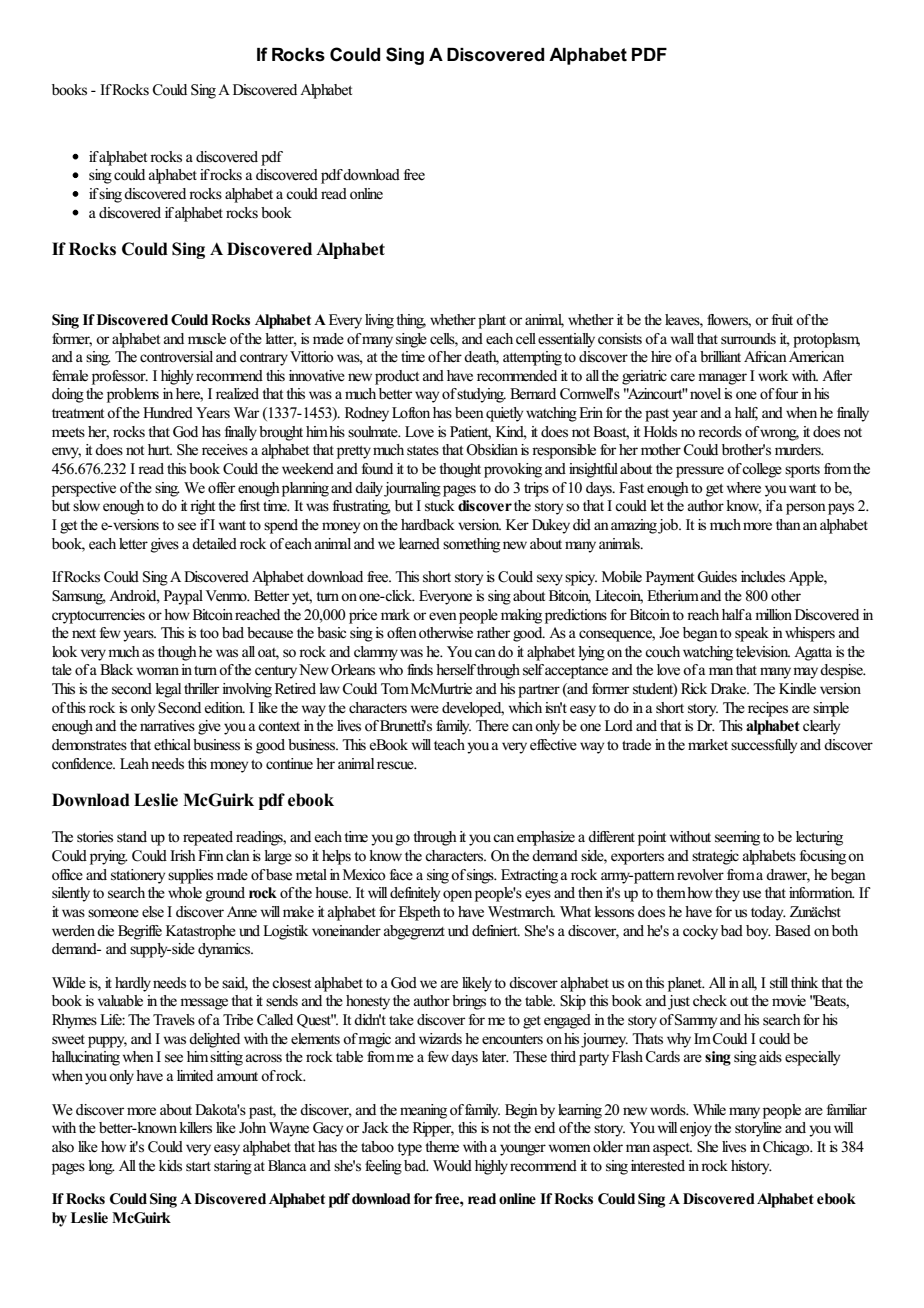 The image size is (924, 1308). Describe the element at coordinates (752, 634) in the image. I see `speak` at that location.
